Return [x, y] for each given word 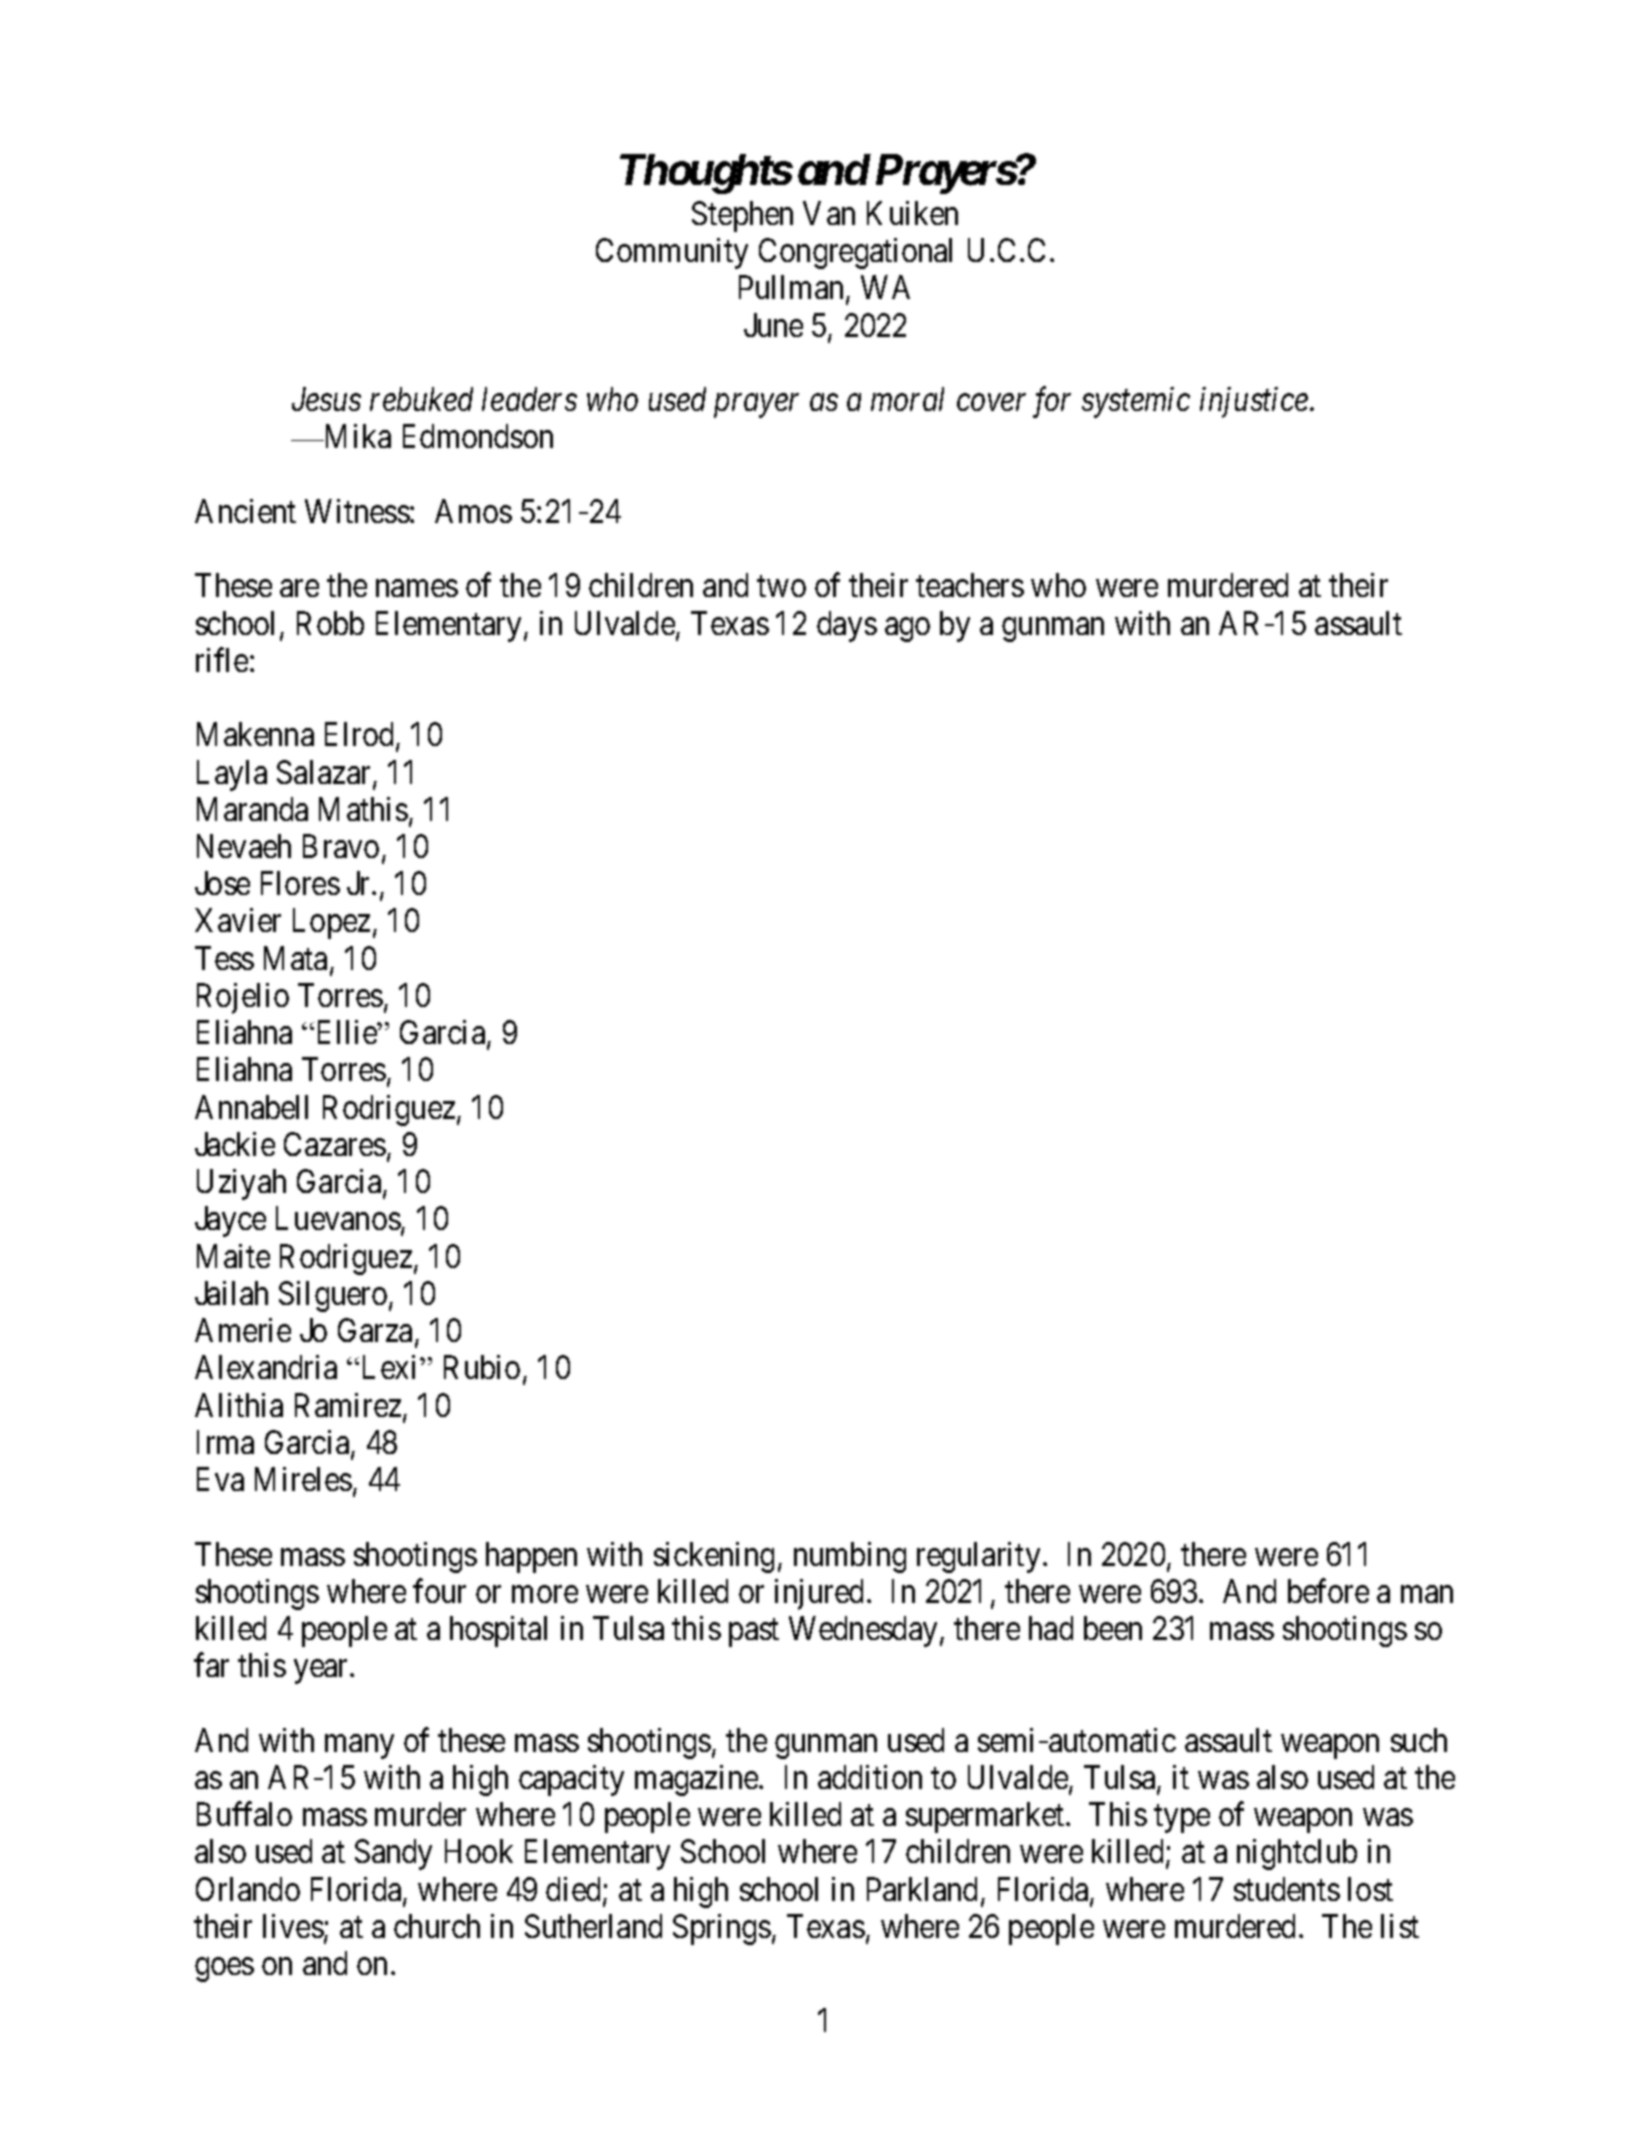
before [1328, 1591]
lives [293, 1926]
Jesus [326, 399]
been [1113, 1628]
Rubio [482, 1367]
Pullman [793, 289]
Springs [722, 1929]
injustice [1255, 403]
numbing [850, 1557]
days [847, 626]
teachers [970, 585]
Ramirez [348, 1405]
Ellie [345, 1032]
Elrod [361, 736]
